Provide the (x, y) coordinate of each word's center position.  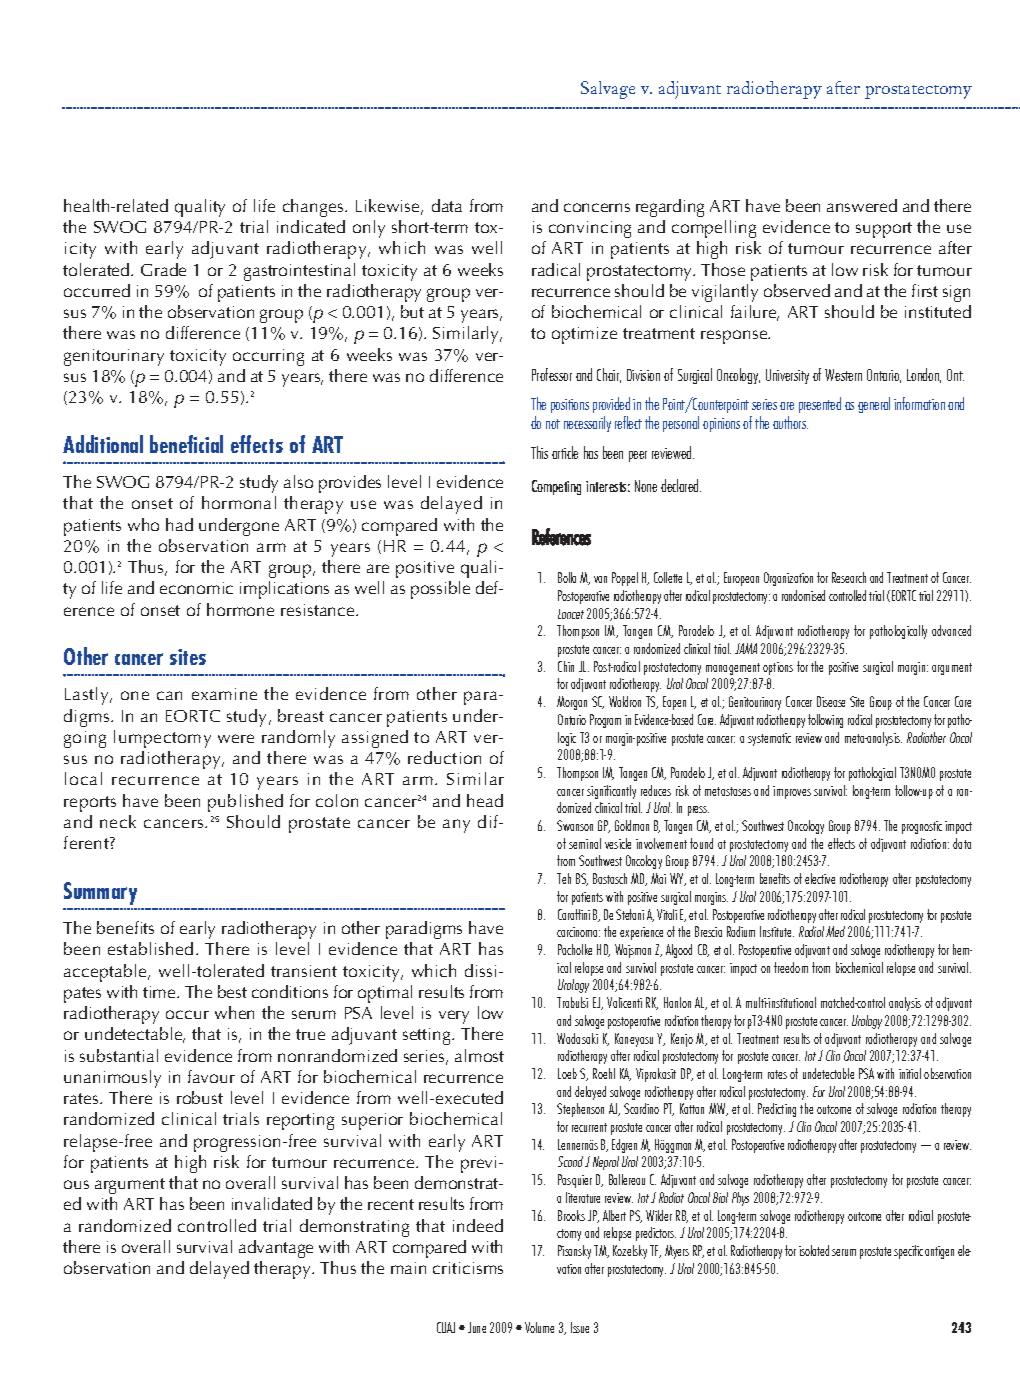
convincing (590, 229)
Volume (539, 1327)
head (485, 800)
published (245, 803)
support (884, 230)
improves (792, 792)
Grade (163, 269)
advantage (276, 1249)
